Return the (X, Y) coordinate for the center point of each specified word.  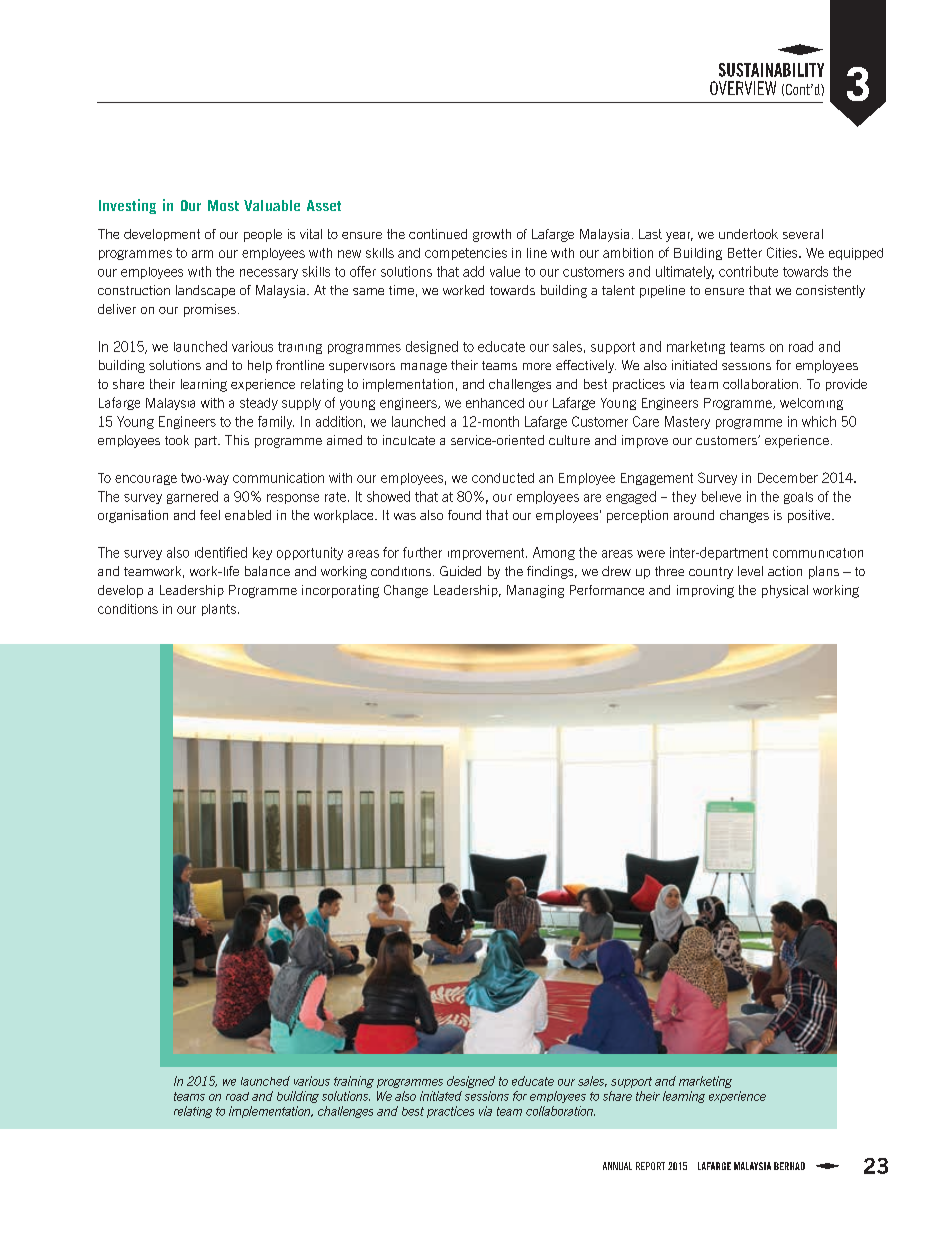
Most (223, 205)
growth (492, 235)
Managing (535, 591)
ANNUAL (617, 1166)
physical (785, 591)
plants (219, 610)
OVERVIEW (743, 88)
